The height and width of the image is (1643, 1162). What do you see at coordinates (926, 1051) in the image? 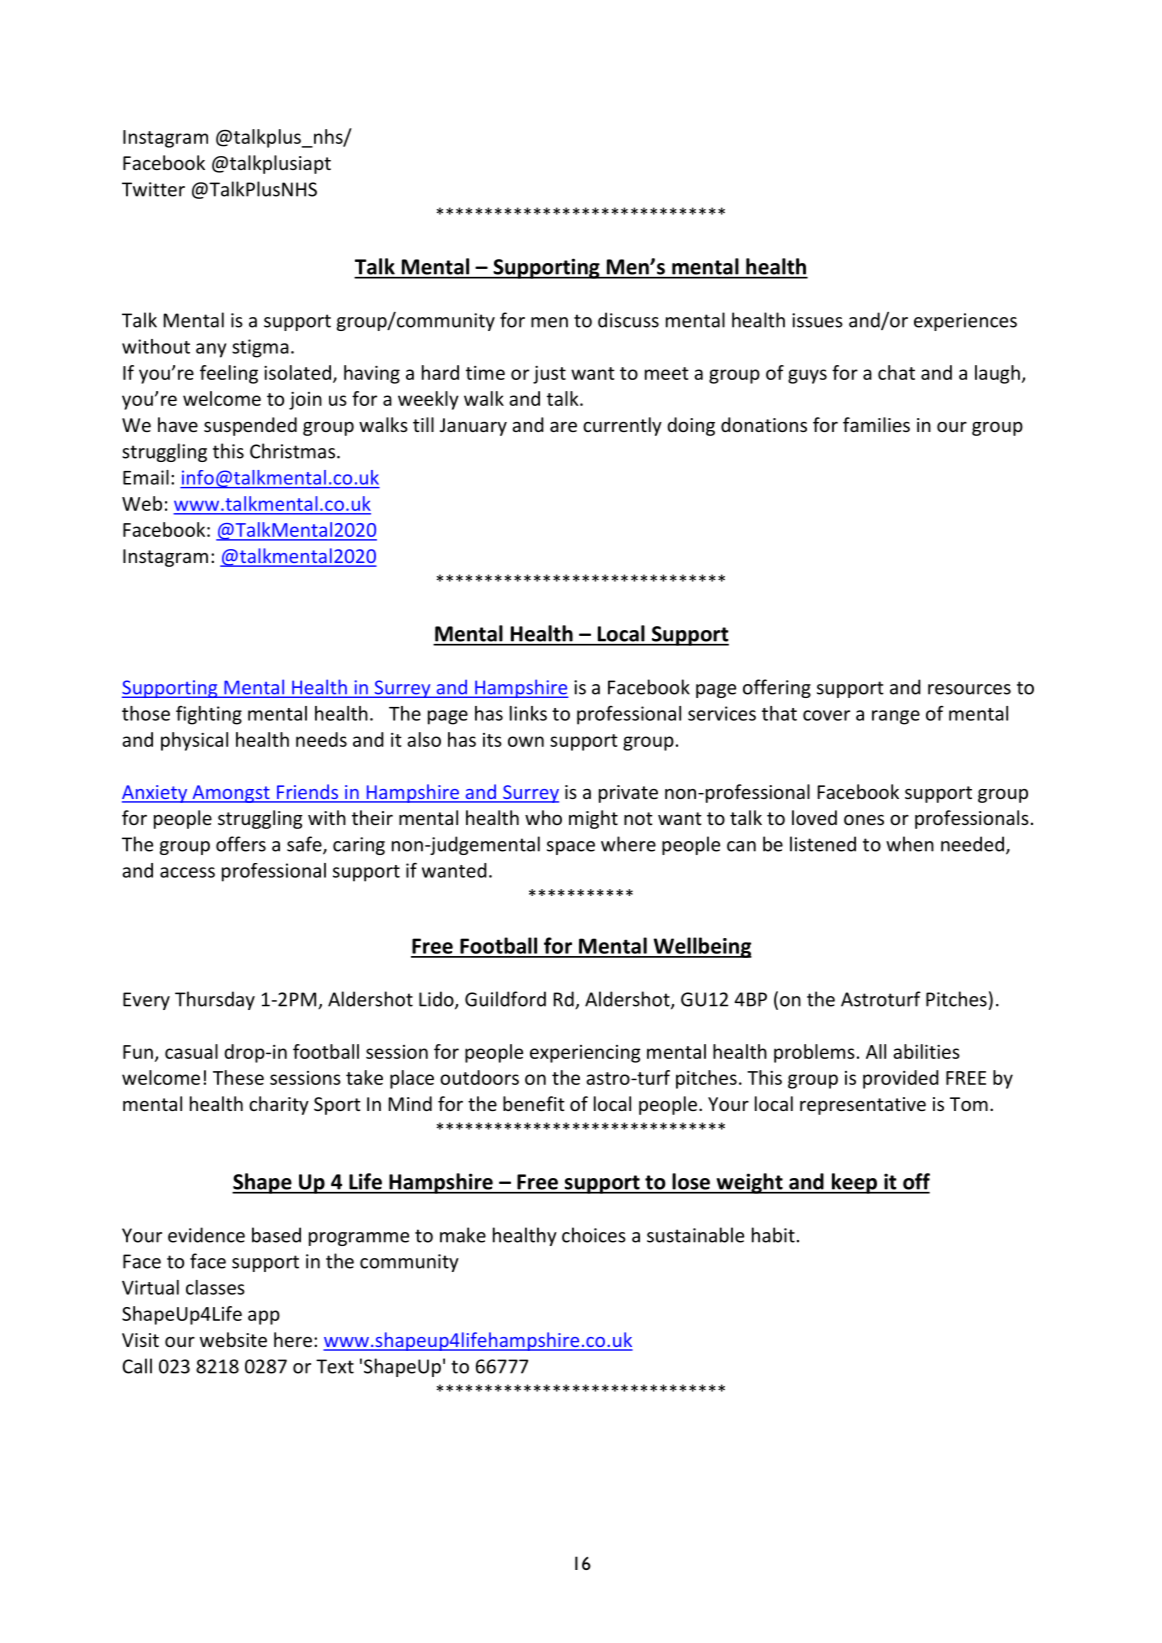
I see `abilities` at bounding box center [926, 1051].
